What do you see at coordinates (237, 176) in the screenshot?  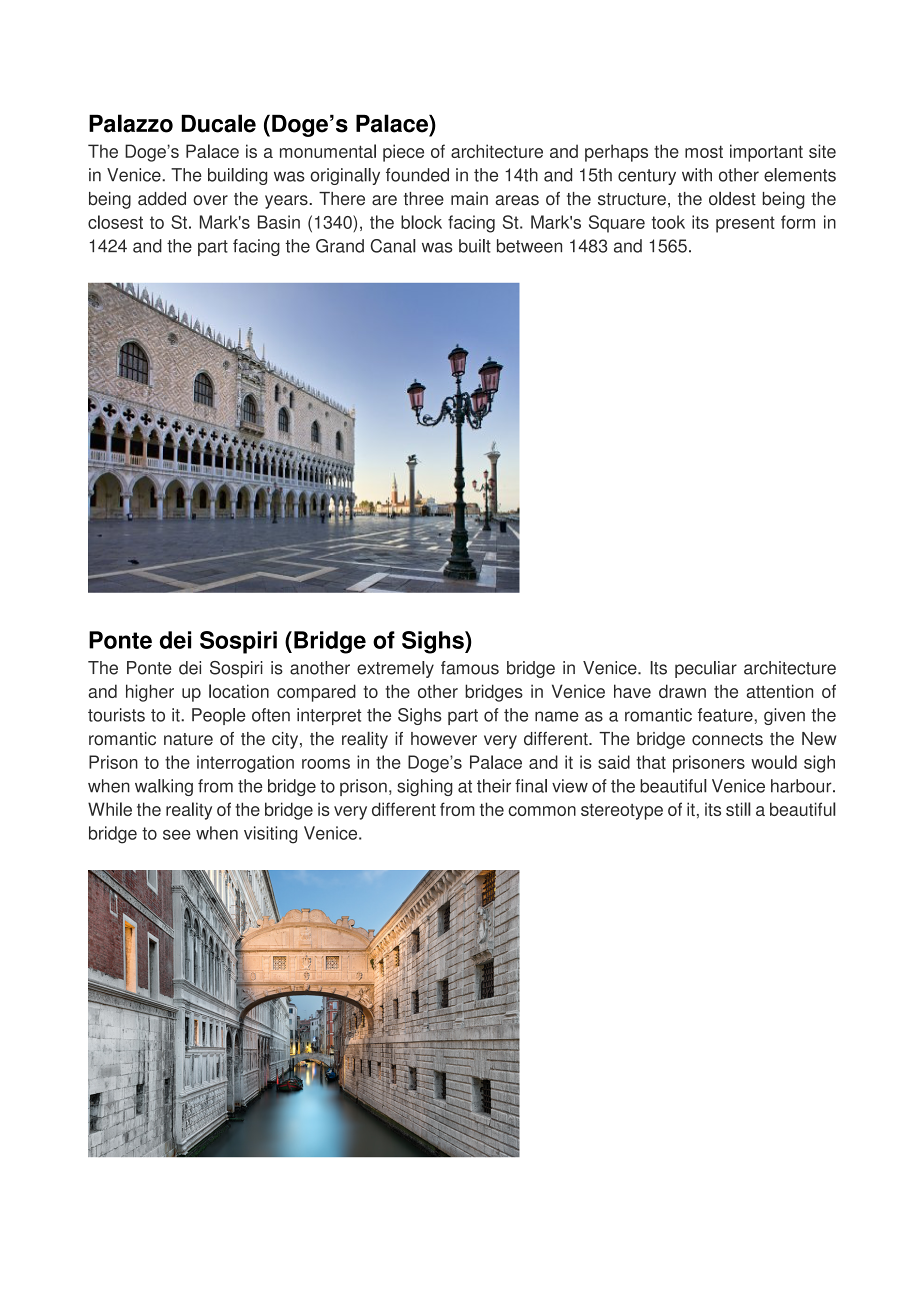 I see `building` at bounding box center [237, 176].
